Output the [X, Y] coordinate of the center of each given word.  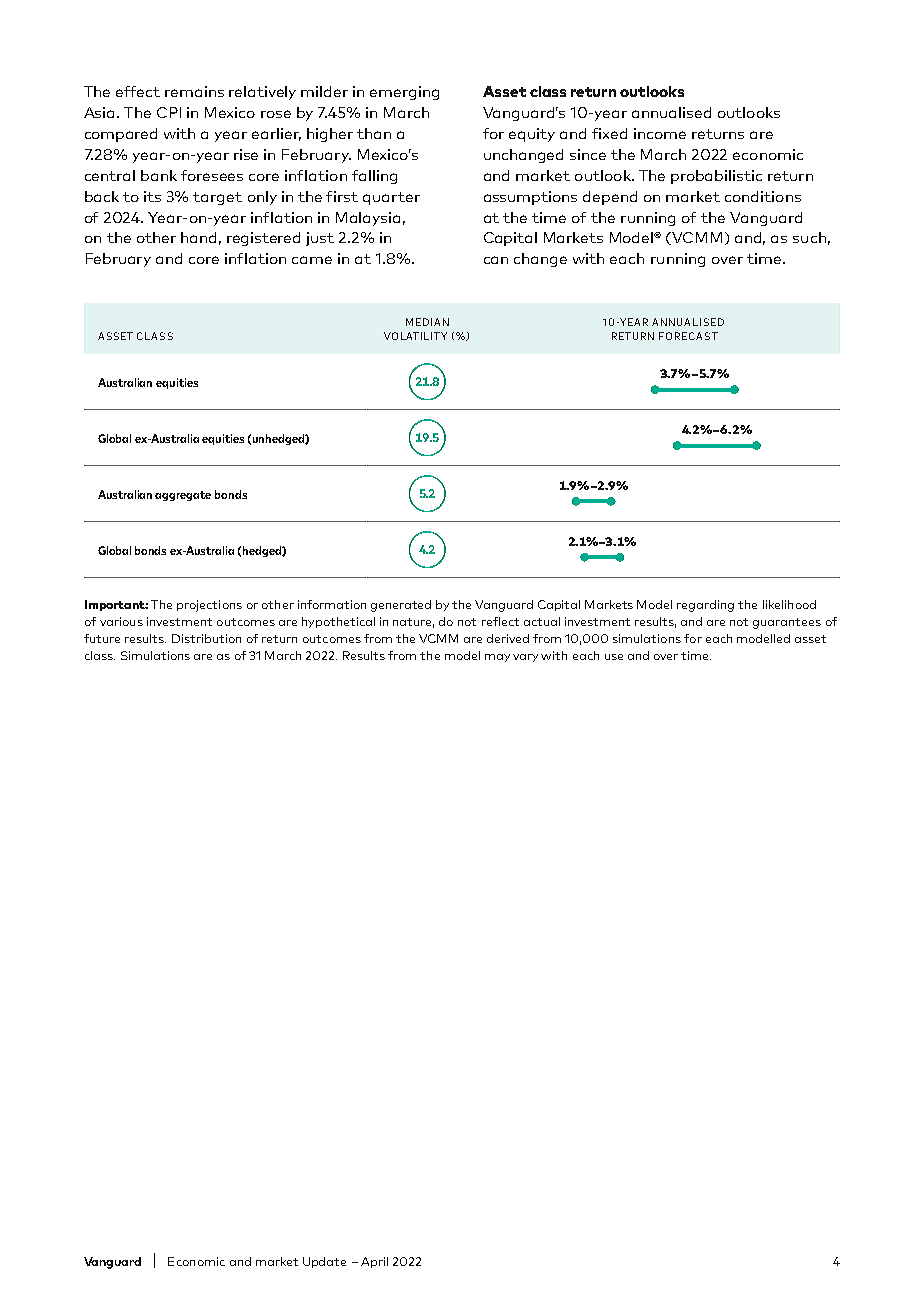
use [614, 657]
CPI [169, 112]
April [374, 1262]
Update [324, 1262]
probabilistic [716, 177]
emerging [404, 93]
